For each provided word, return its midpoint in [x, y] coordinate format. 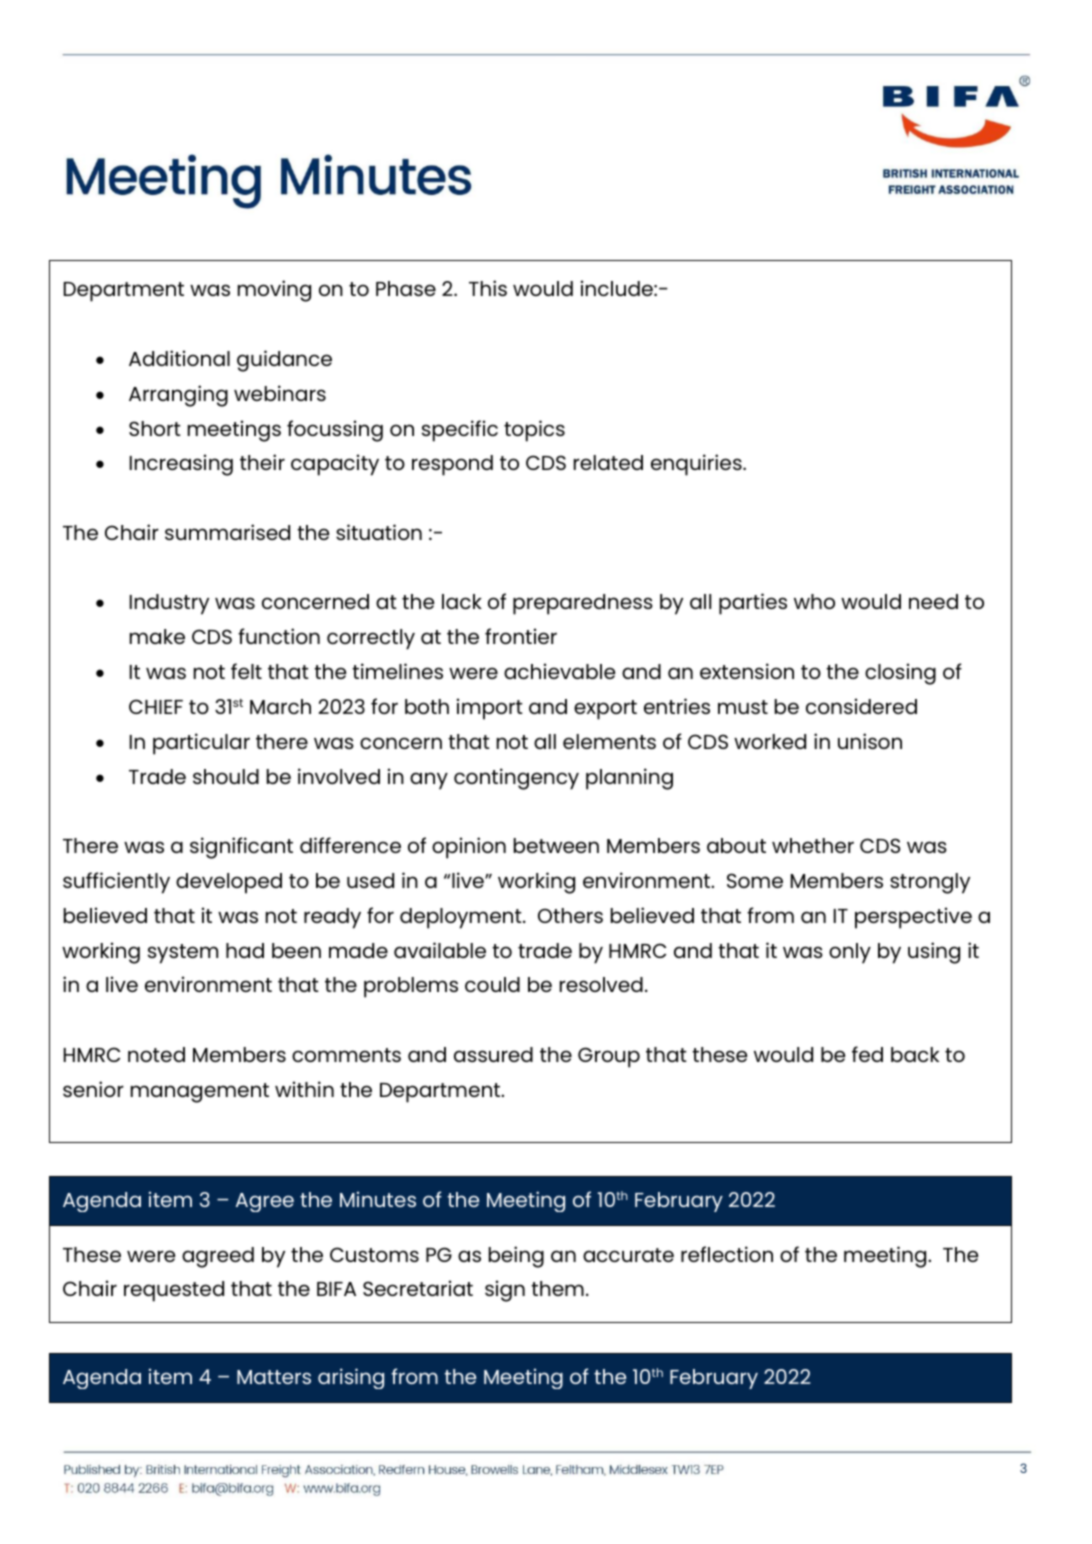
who [814, 601]
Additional [179, 358]
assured [493, 1054]
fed [867, 1054]
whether [813, 845]
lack [462, 601]
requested [174, 1291]
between [556, 845]
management [200, 1093]
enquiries [697, 465]
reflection [727, 1254]
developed [229, 883]
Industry [169, 604]
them [557, 1288]
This [488, 288]
